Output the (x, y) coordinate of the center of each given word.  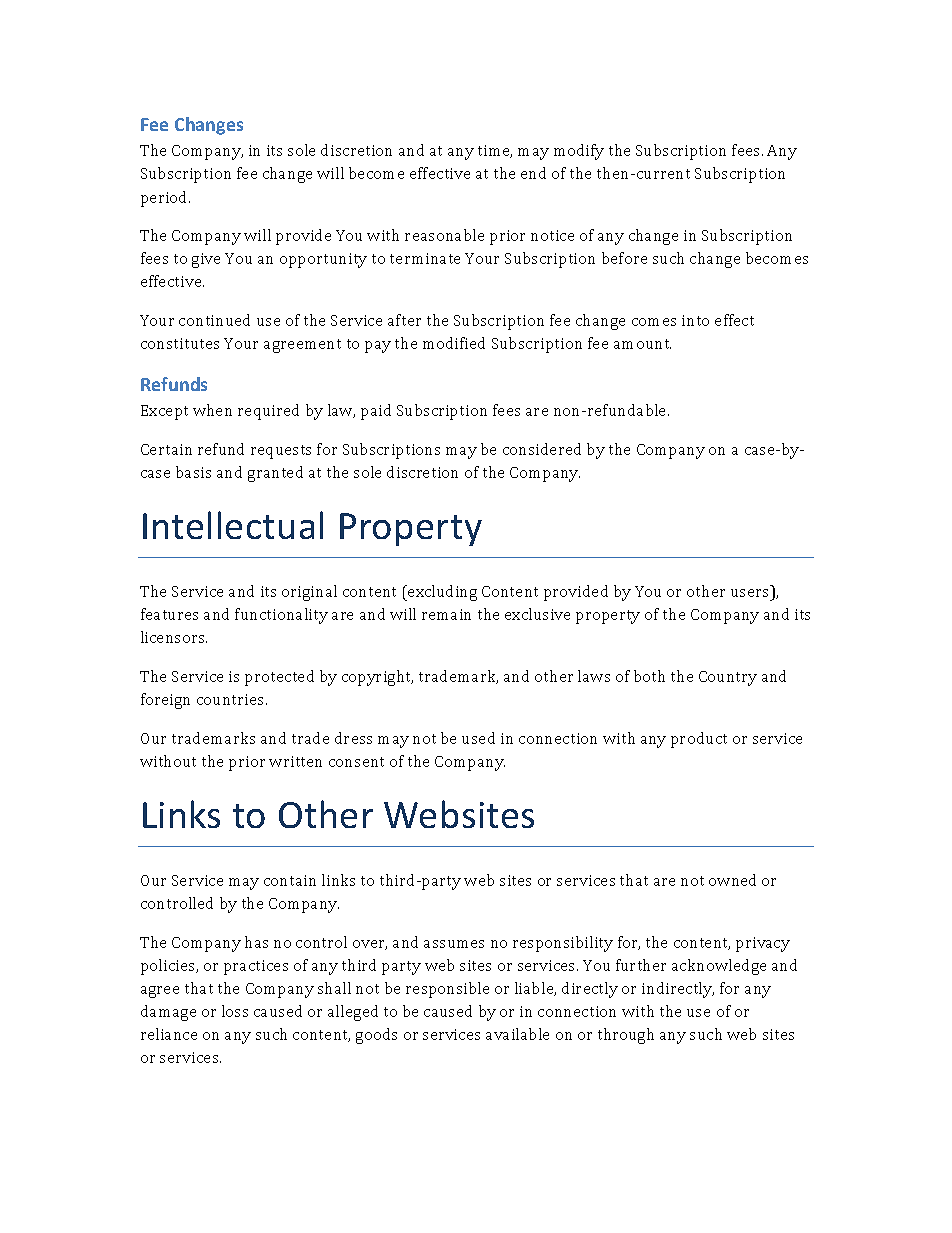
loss (235, 1011)
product (699, 740)
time (495, 151)
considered (542, 449)
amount (642, 344)
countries (232, 699)
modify (579, 152)
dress (353, 738)
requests (281, 452)
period (165, 199)
